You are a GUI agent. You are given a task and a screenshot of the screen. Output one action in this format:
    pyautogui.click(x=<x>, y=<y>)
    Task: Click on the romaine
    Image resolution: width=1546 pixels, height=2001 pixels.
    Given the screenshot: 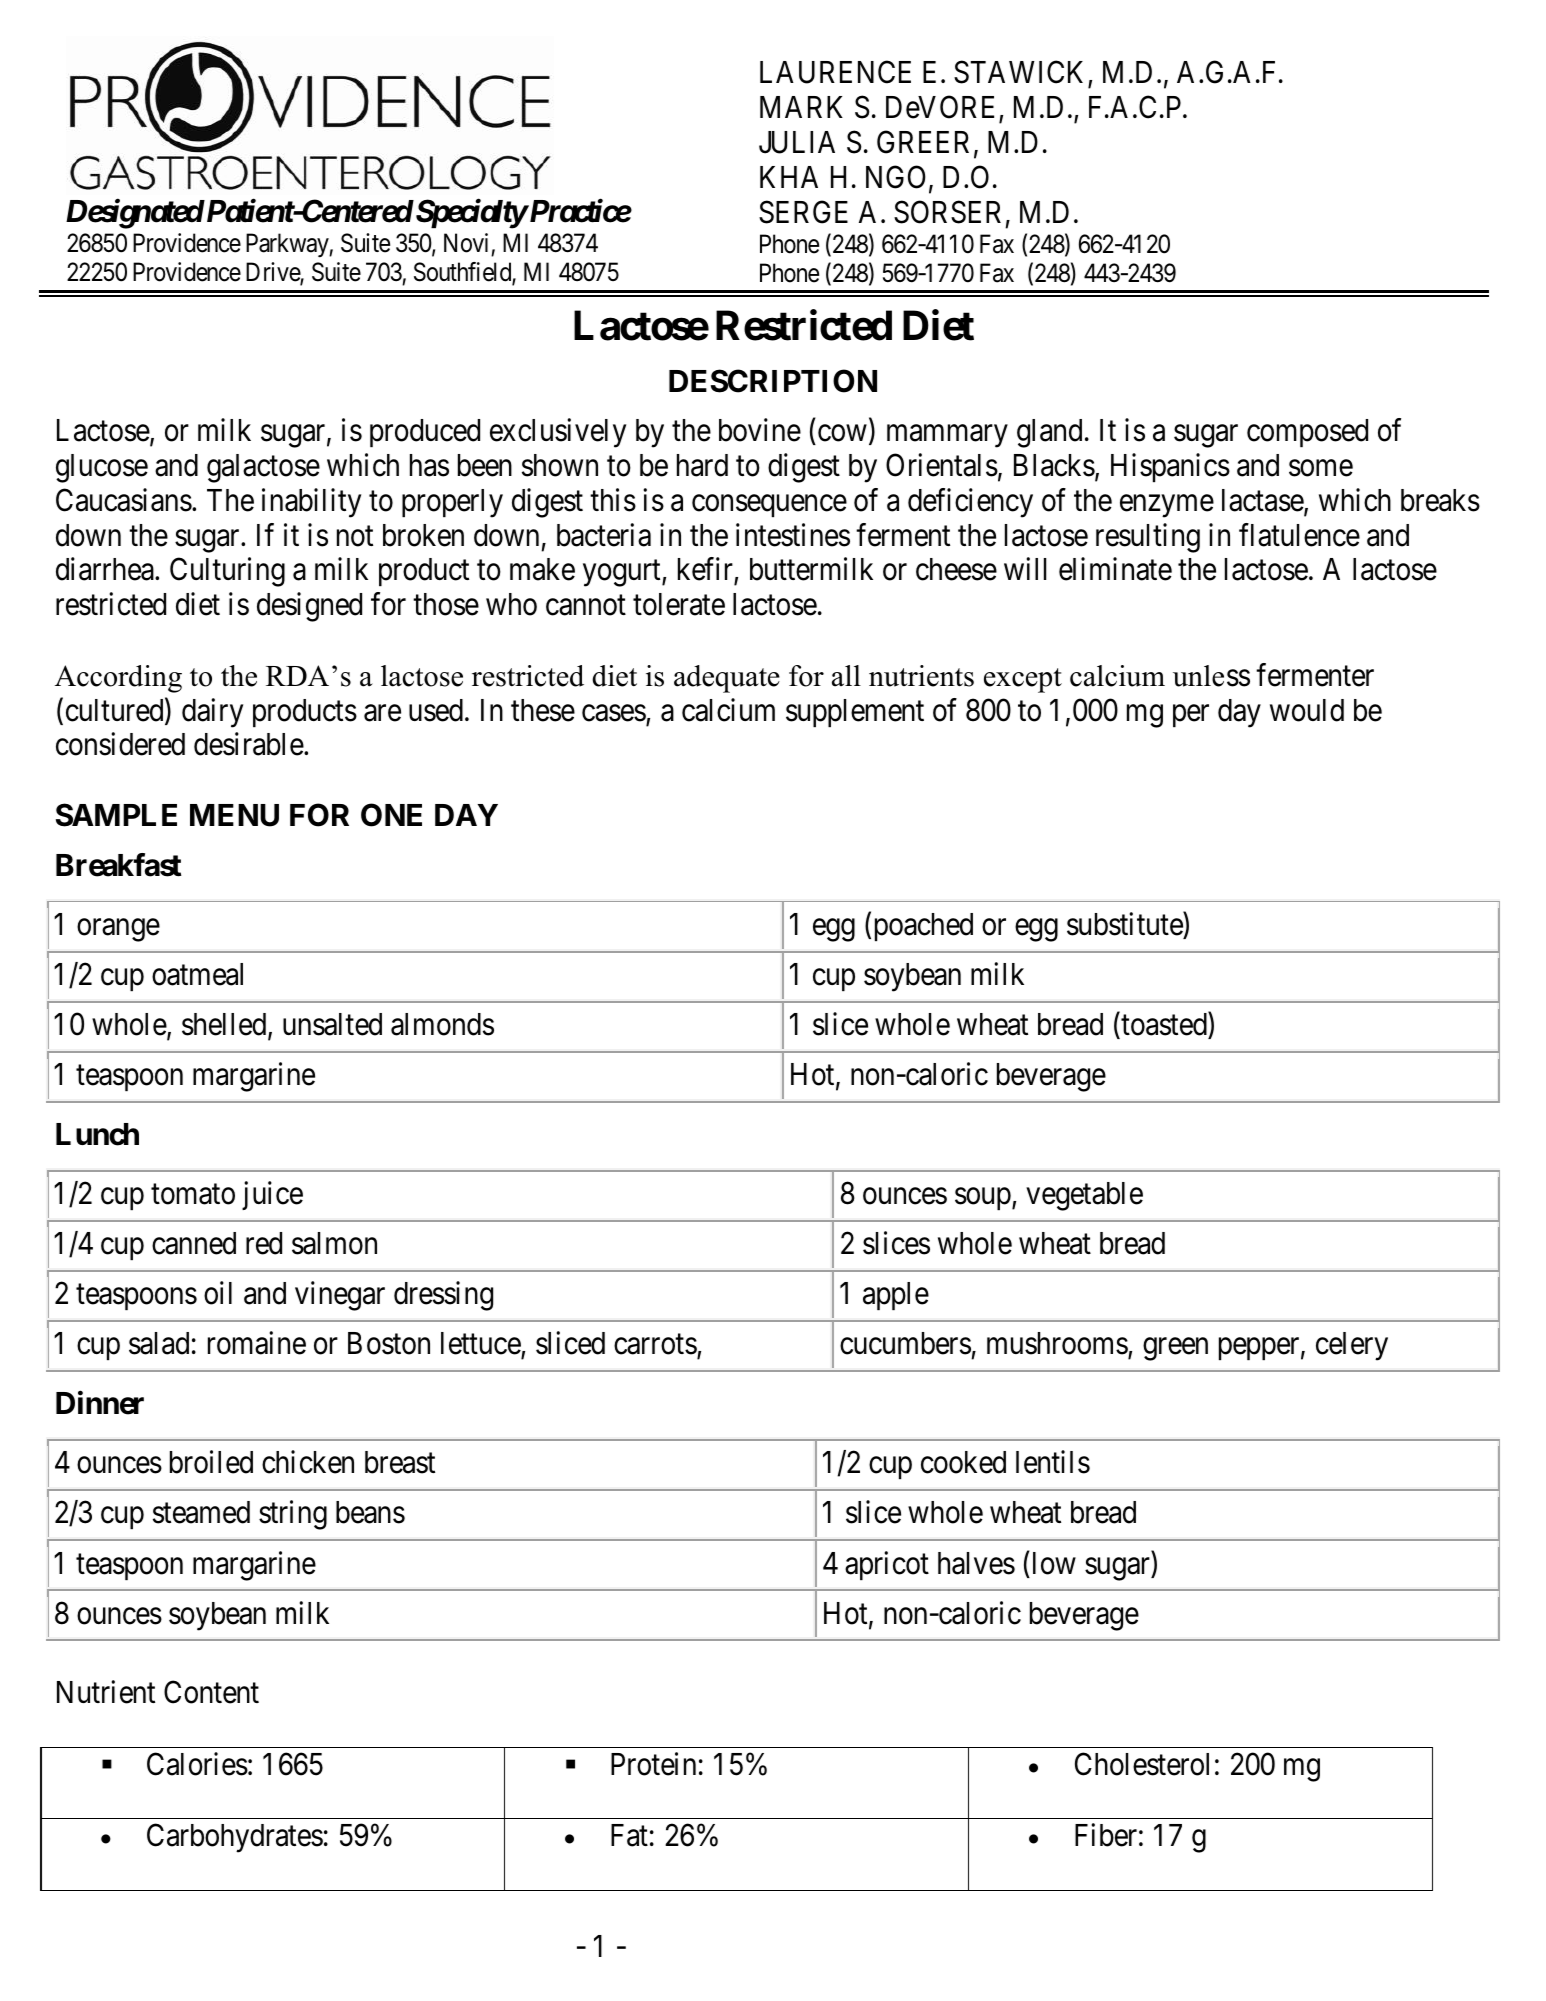 What is the action you would take?
    pyautogui.click(x=257, y=1343)
